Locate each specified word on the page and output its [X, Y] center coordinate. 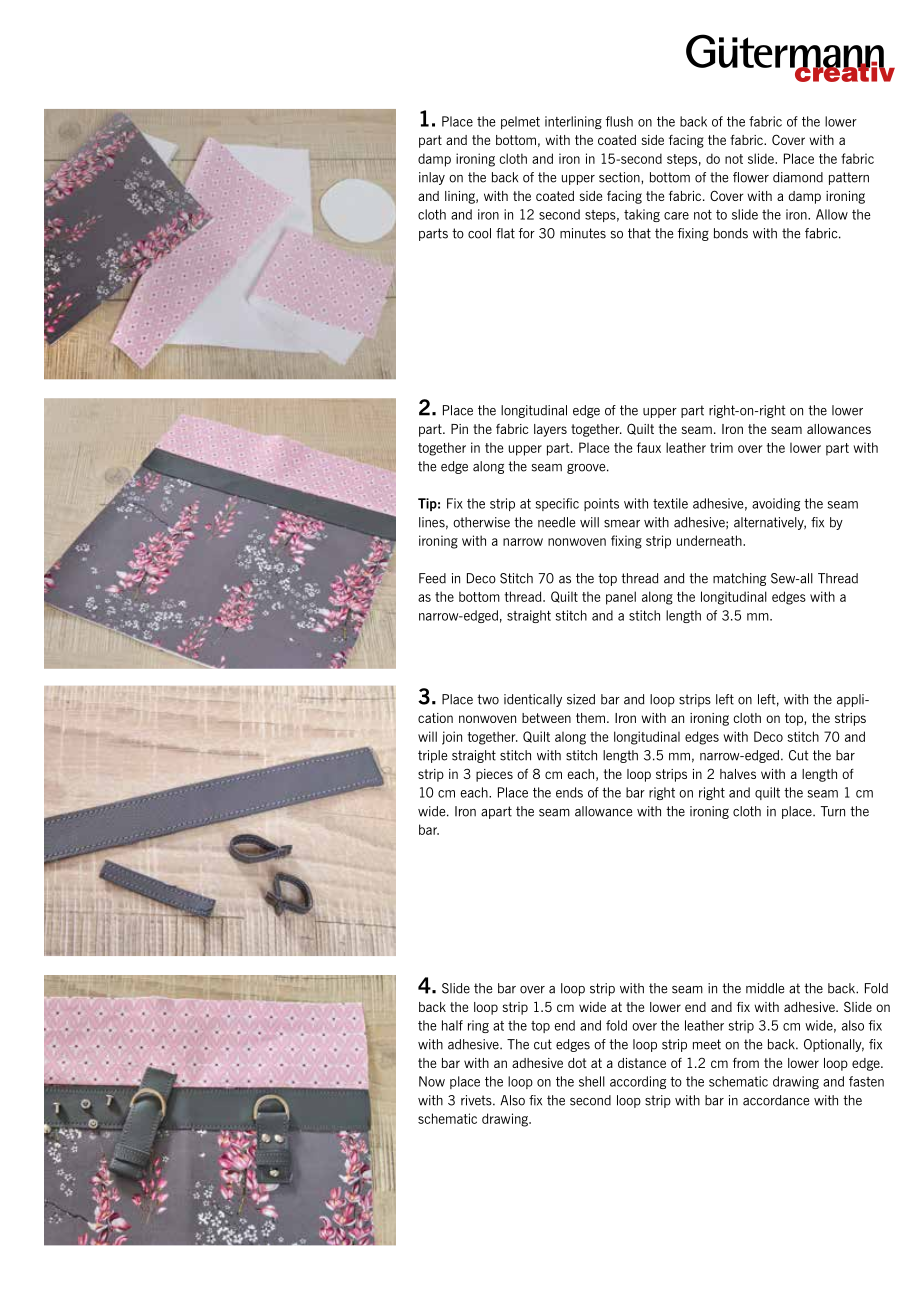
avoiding [776, 504]
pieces [494, 775]
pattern [849, 178]
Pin [459, 429]
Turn [833, 811]
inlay [432, 178]
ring [478, 1026]
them [590, 718]
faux [649, 447]
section [620, 177]
